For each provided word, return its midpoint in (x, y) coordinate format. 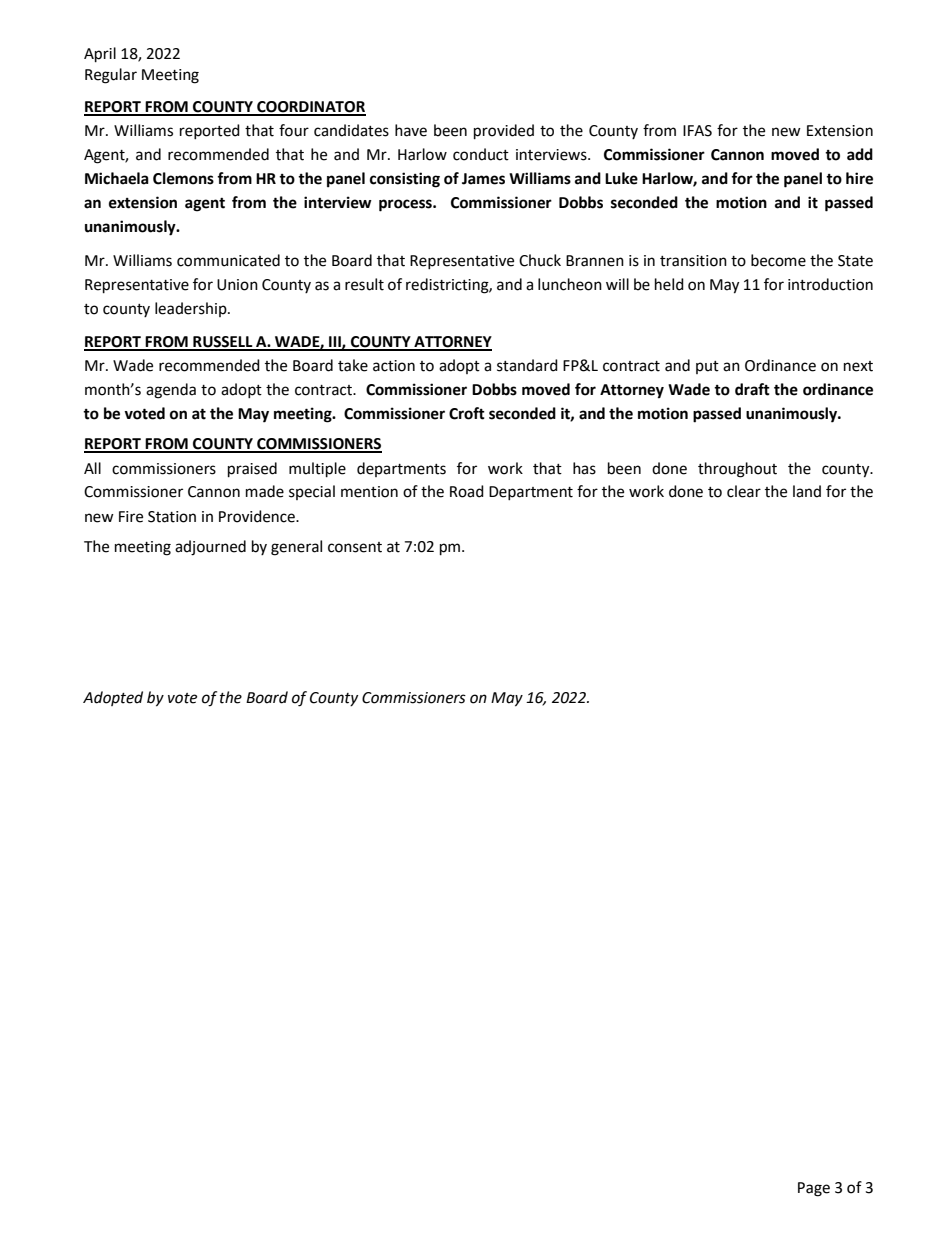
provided (504, 132)
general (296, 548)
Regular (111, 76)
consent (355, 547)
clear (744, 491)
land (807, 491)
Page (814, 1189)
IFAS (697, 131)
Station (172, 517)
